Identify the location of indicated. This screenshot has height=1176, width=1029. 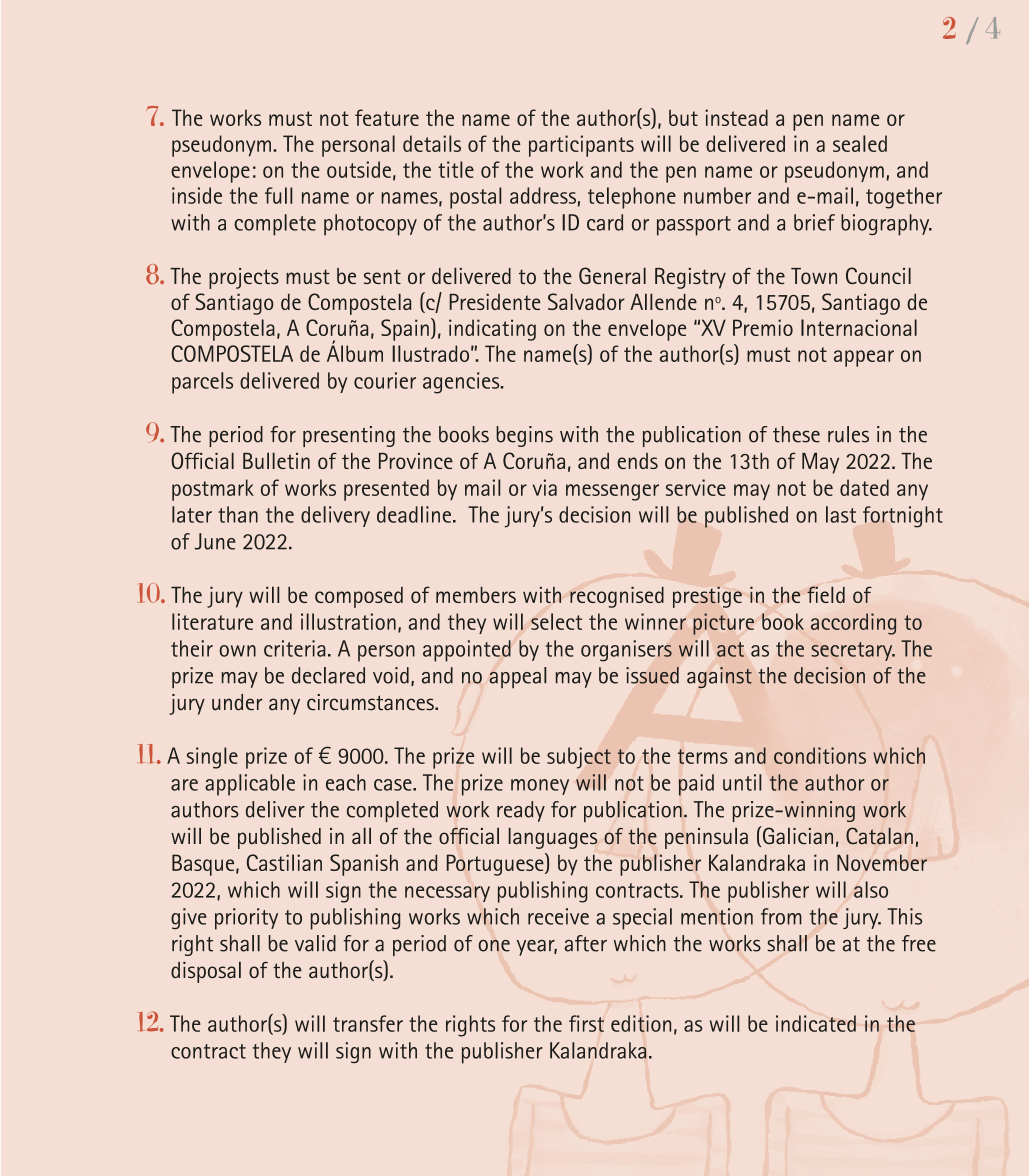
(816, 1023).
